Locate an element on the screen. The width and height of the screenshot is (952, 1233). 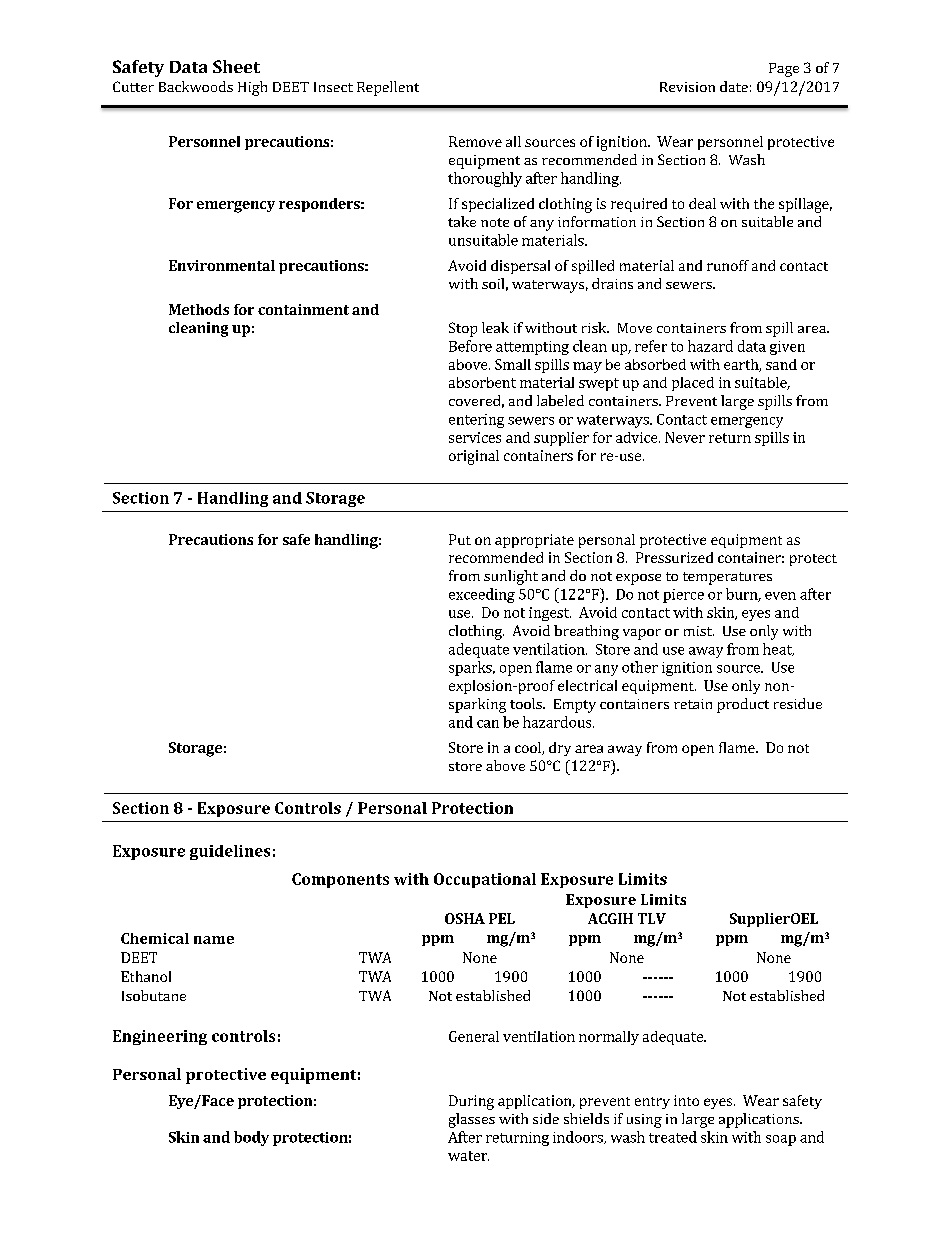
date is located at coordinates (734, 86).
